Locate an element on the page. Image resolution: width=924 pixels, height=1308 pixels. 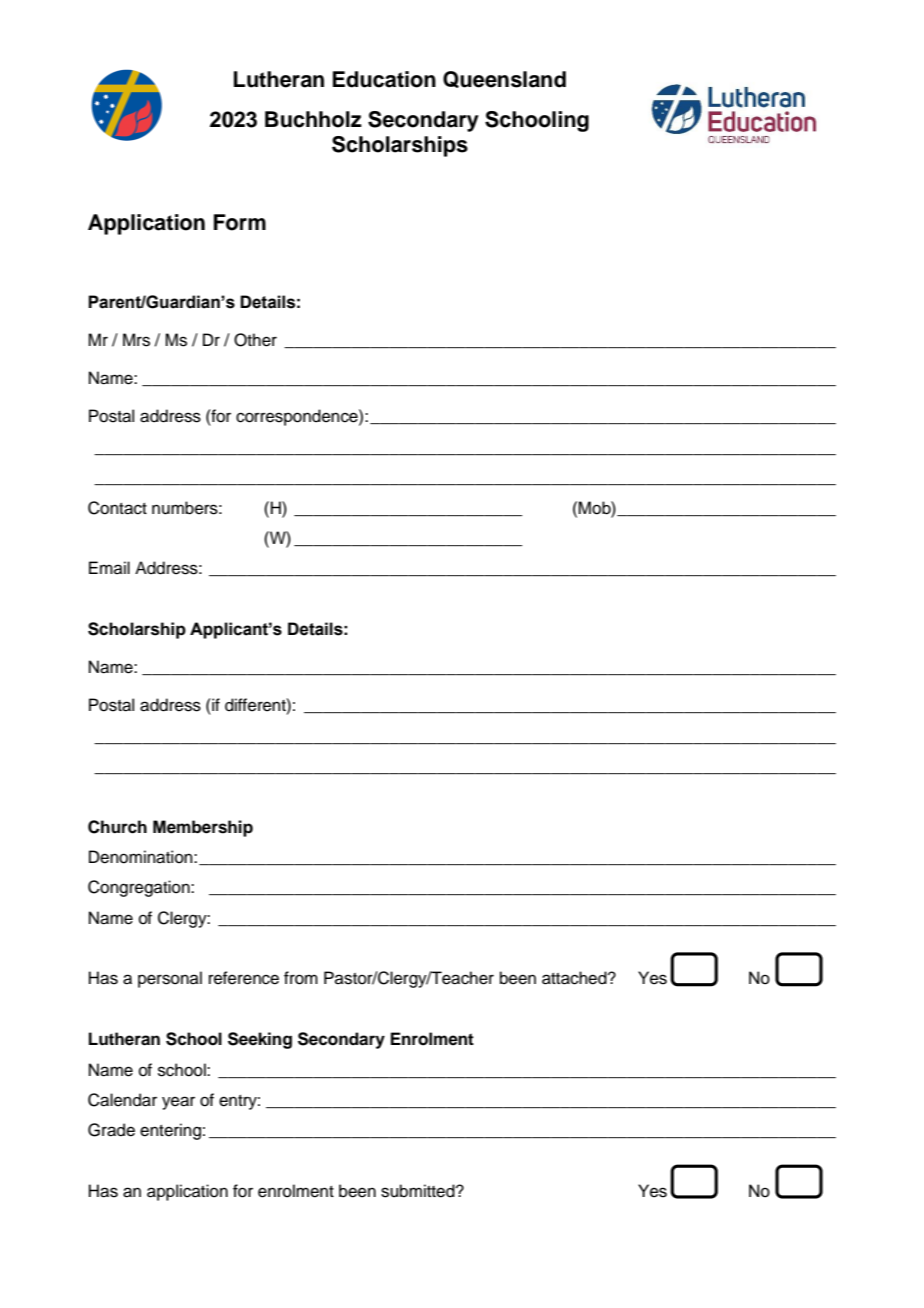
personal is located at coordinates (170, 979).
